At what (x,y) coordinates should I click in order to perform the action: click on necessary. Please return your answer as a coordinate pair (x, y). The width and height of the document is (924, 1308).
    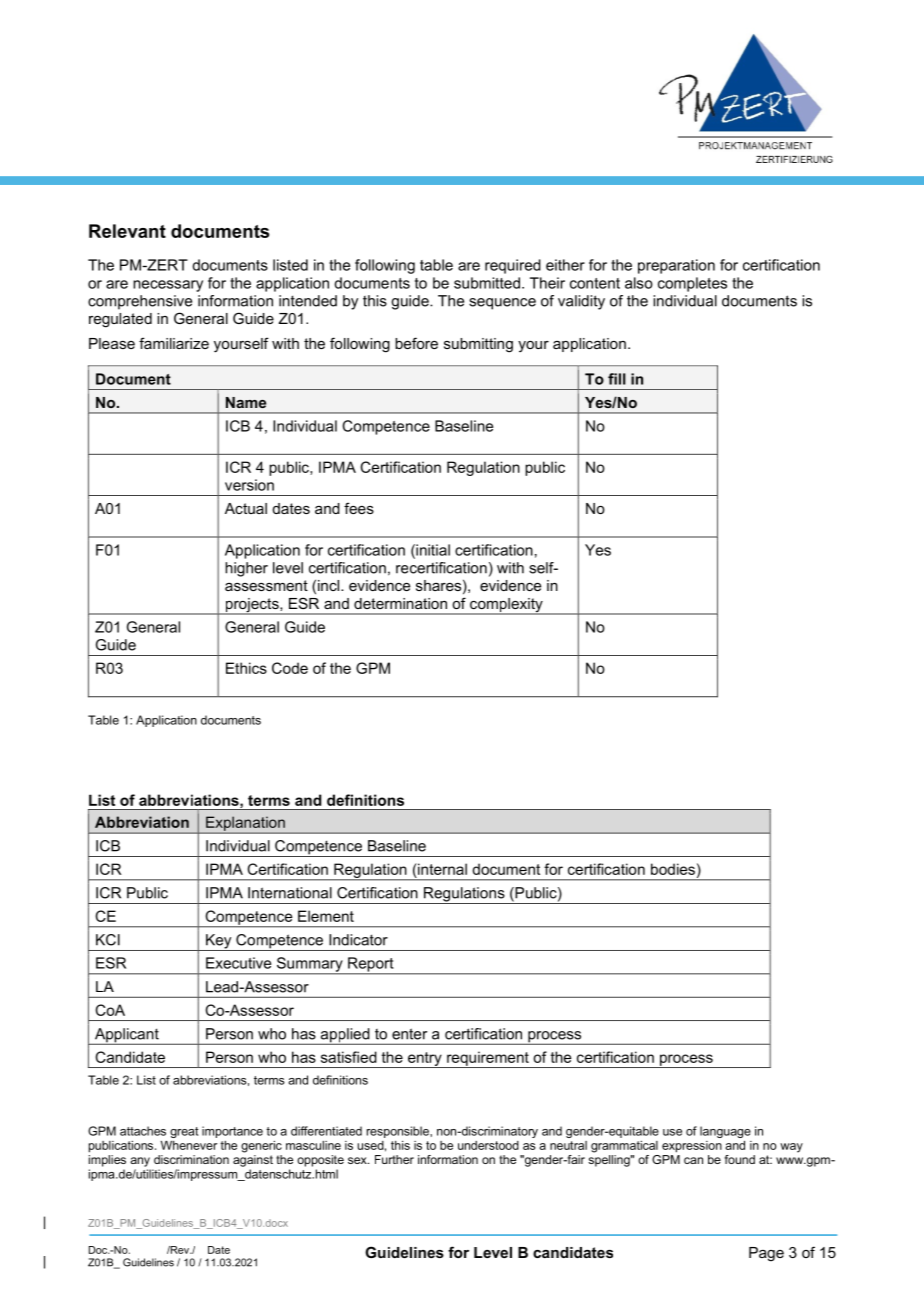
    Looking at the image, I should click on (168, 286).
